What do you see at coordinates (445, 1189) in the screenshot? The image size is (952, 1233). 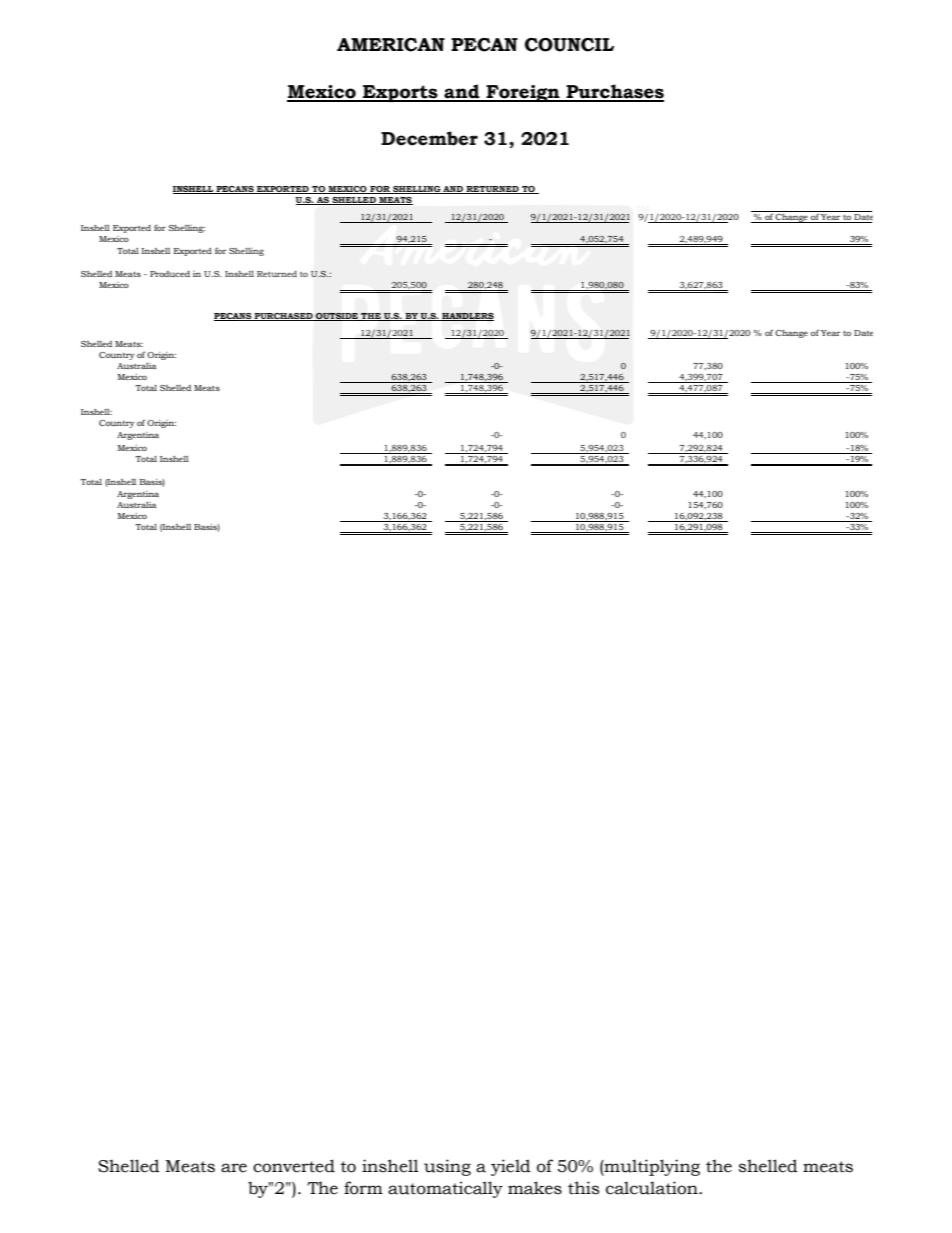 I see `automatically` at bounding box center [445, 1189].
